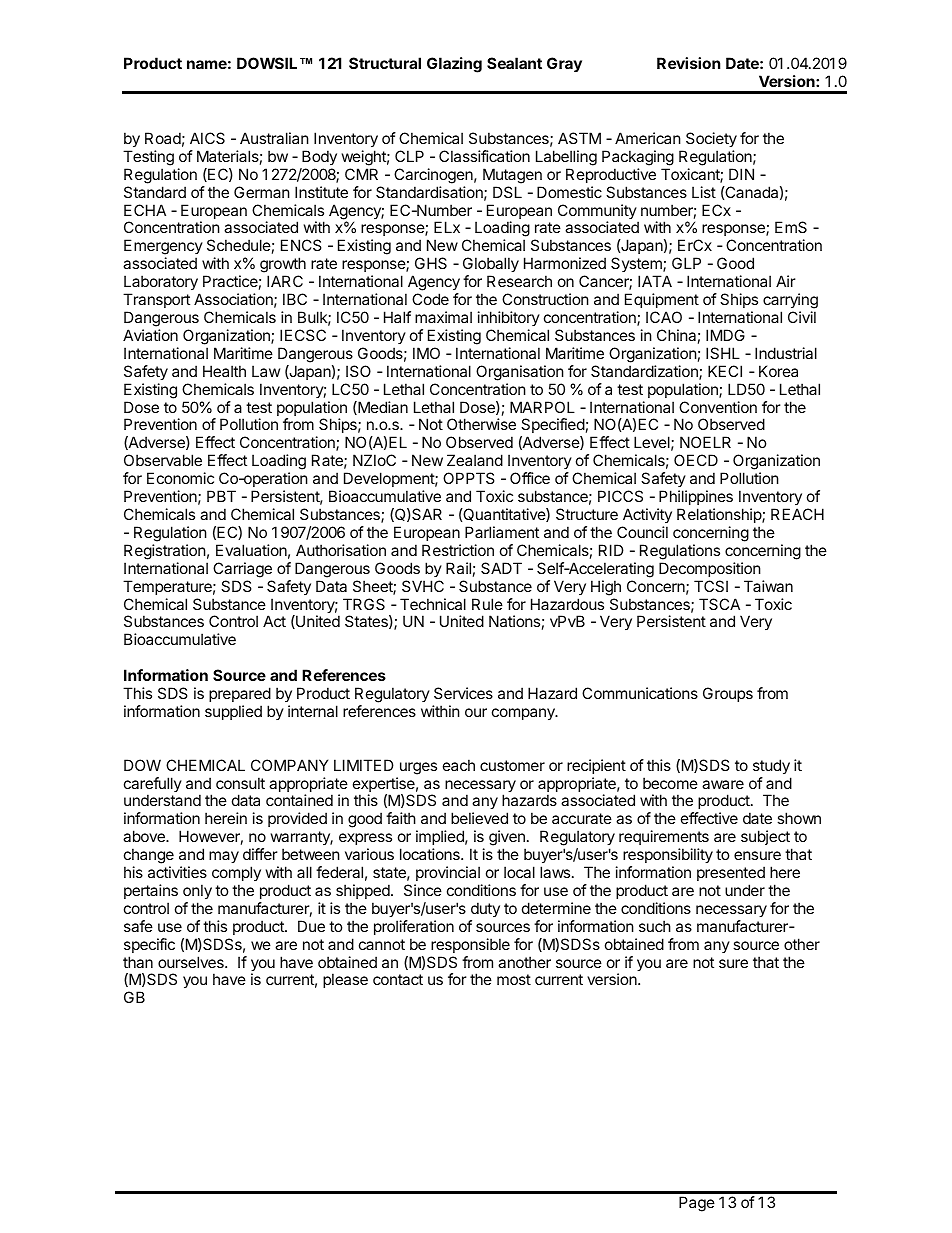  I want to click on ourselves, so click(192, 962).
